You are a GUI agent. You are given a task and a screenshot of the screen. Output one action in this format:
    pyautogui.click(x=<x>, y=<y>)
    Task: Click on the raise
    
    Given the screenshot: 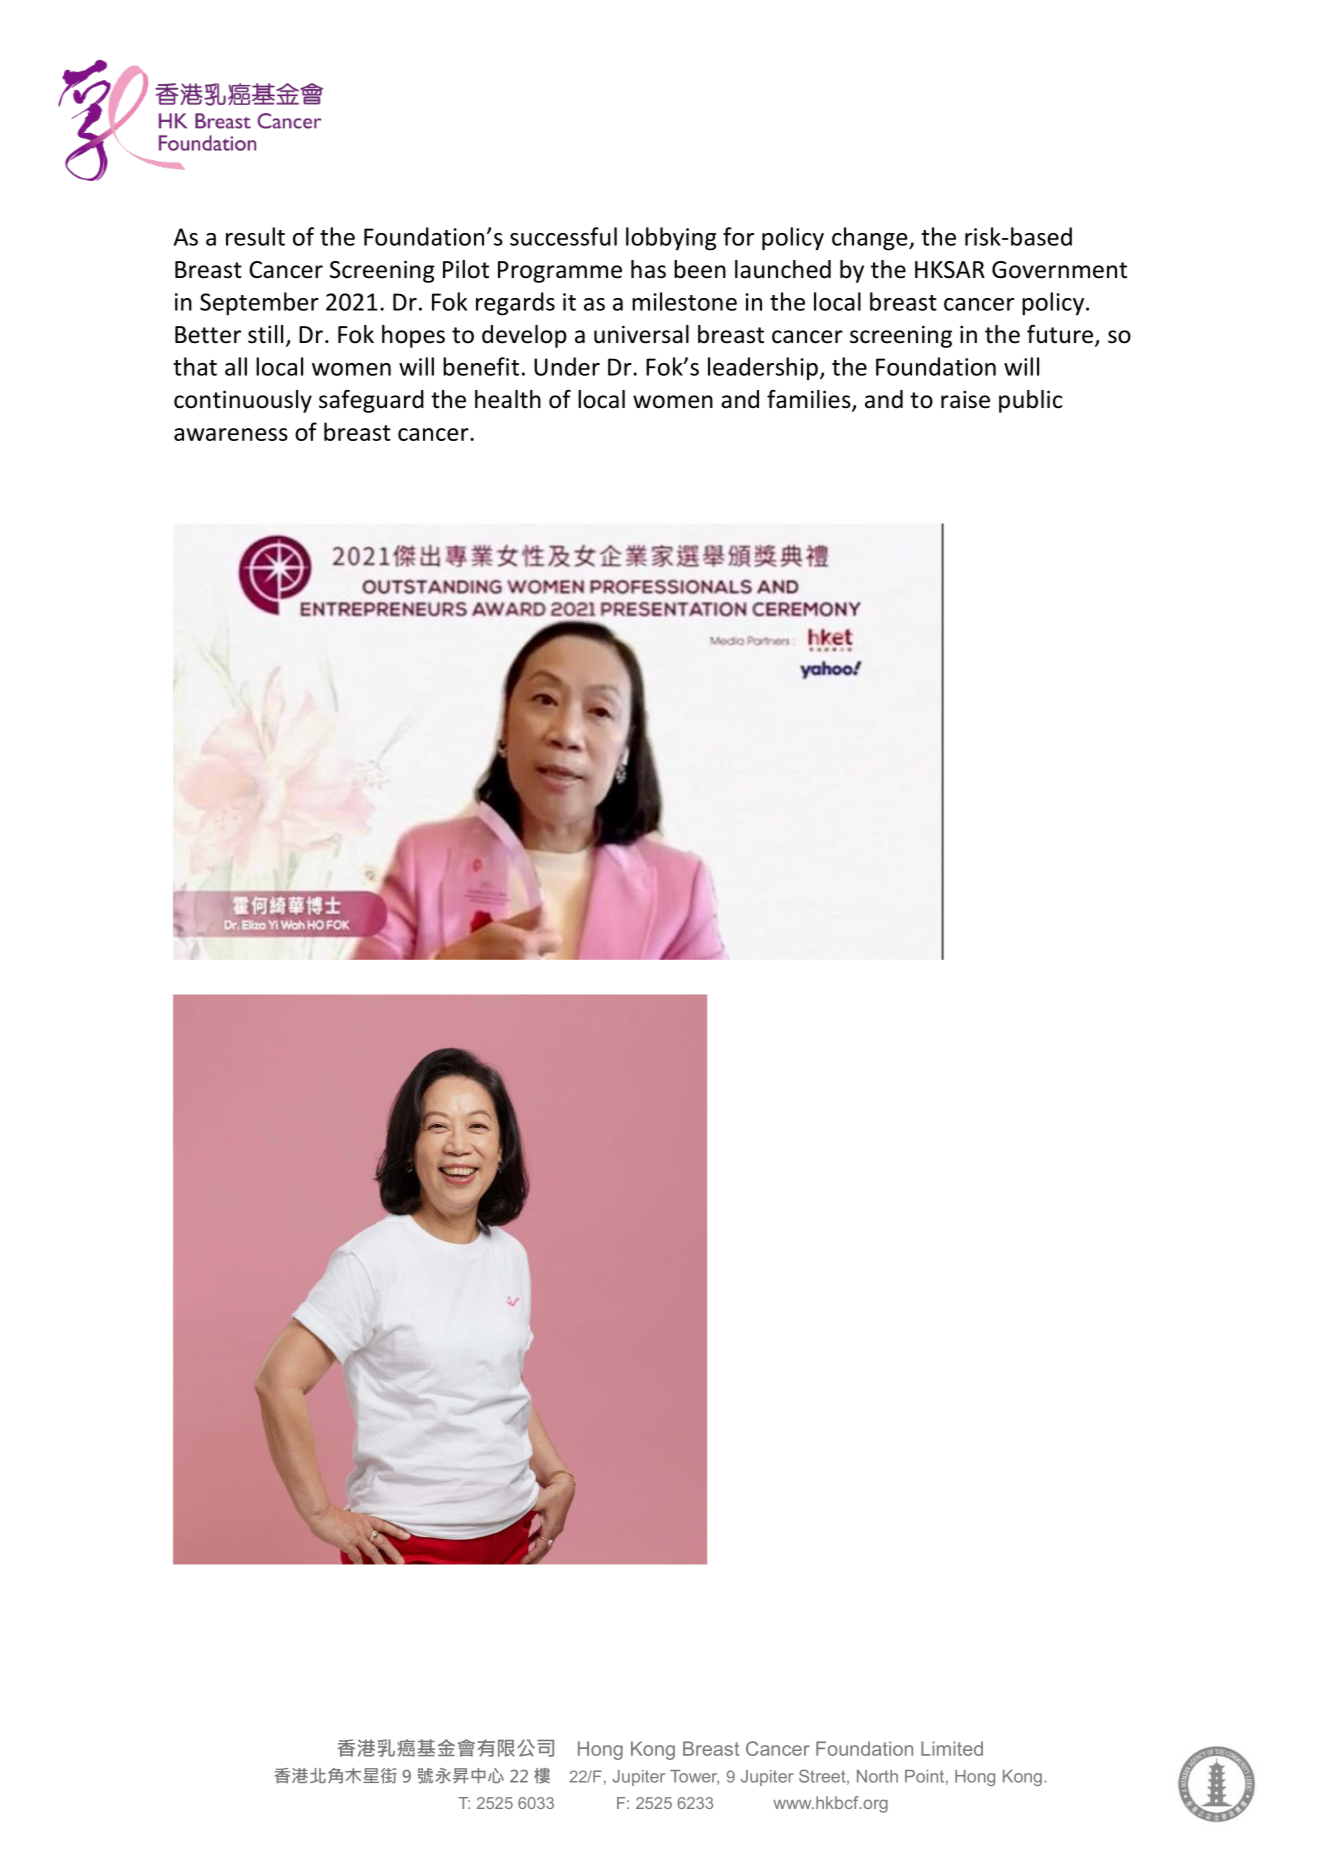 What is the action you would take?
    pyautogui.click(x=965, y=399)
